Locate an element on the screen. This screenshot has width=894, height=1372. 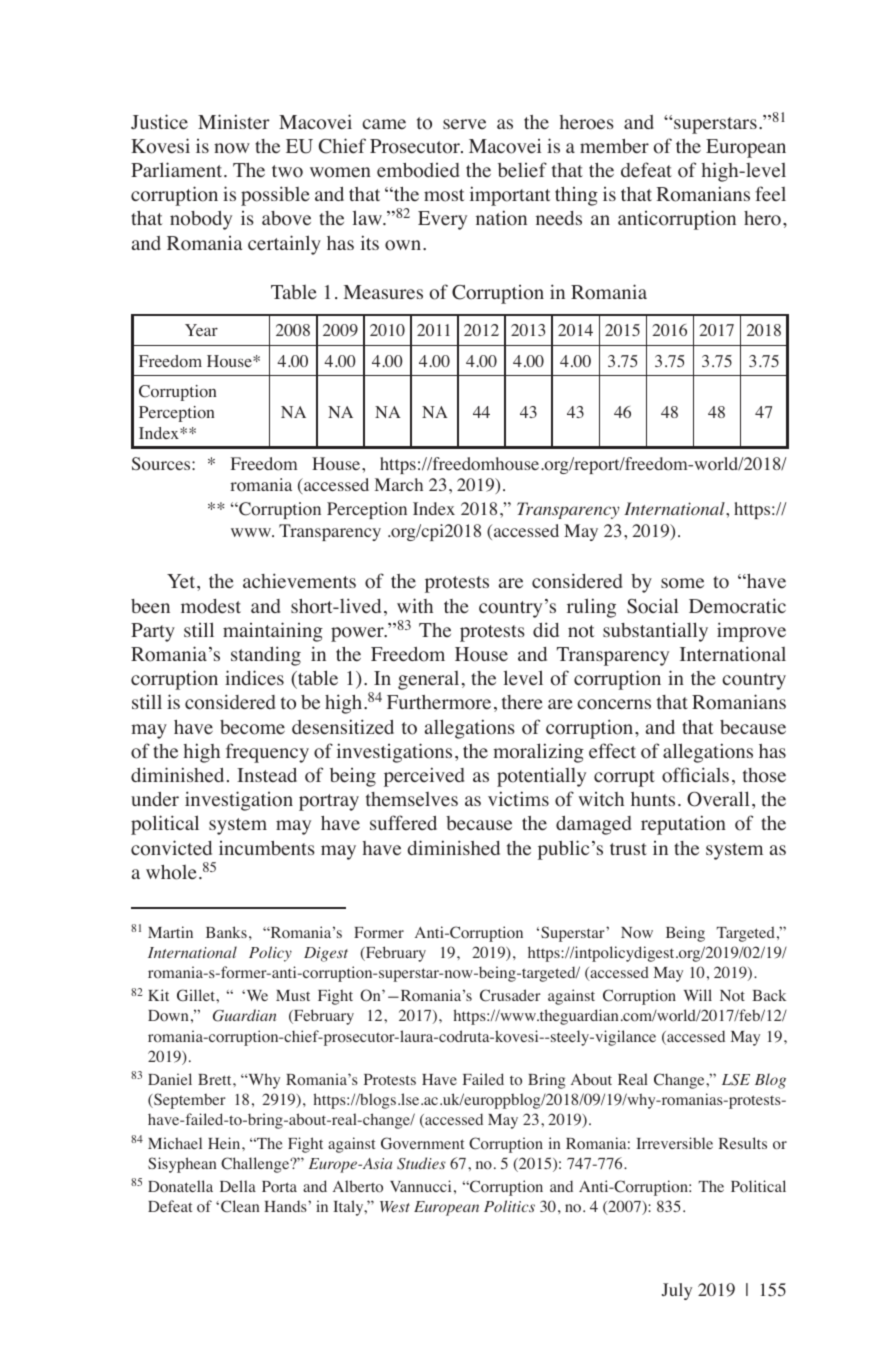
Will is located at coordinates (698, 995).
